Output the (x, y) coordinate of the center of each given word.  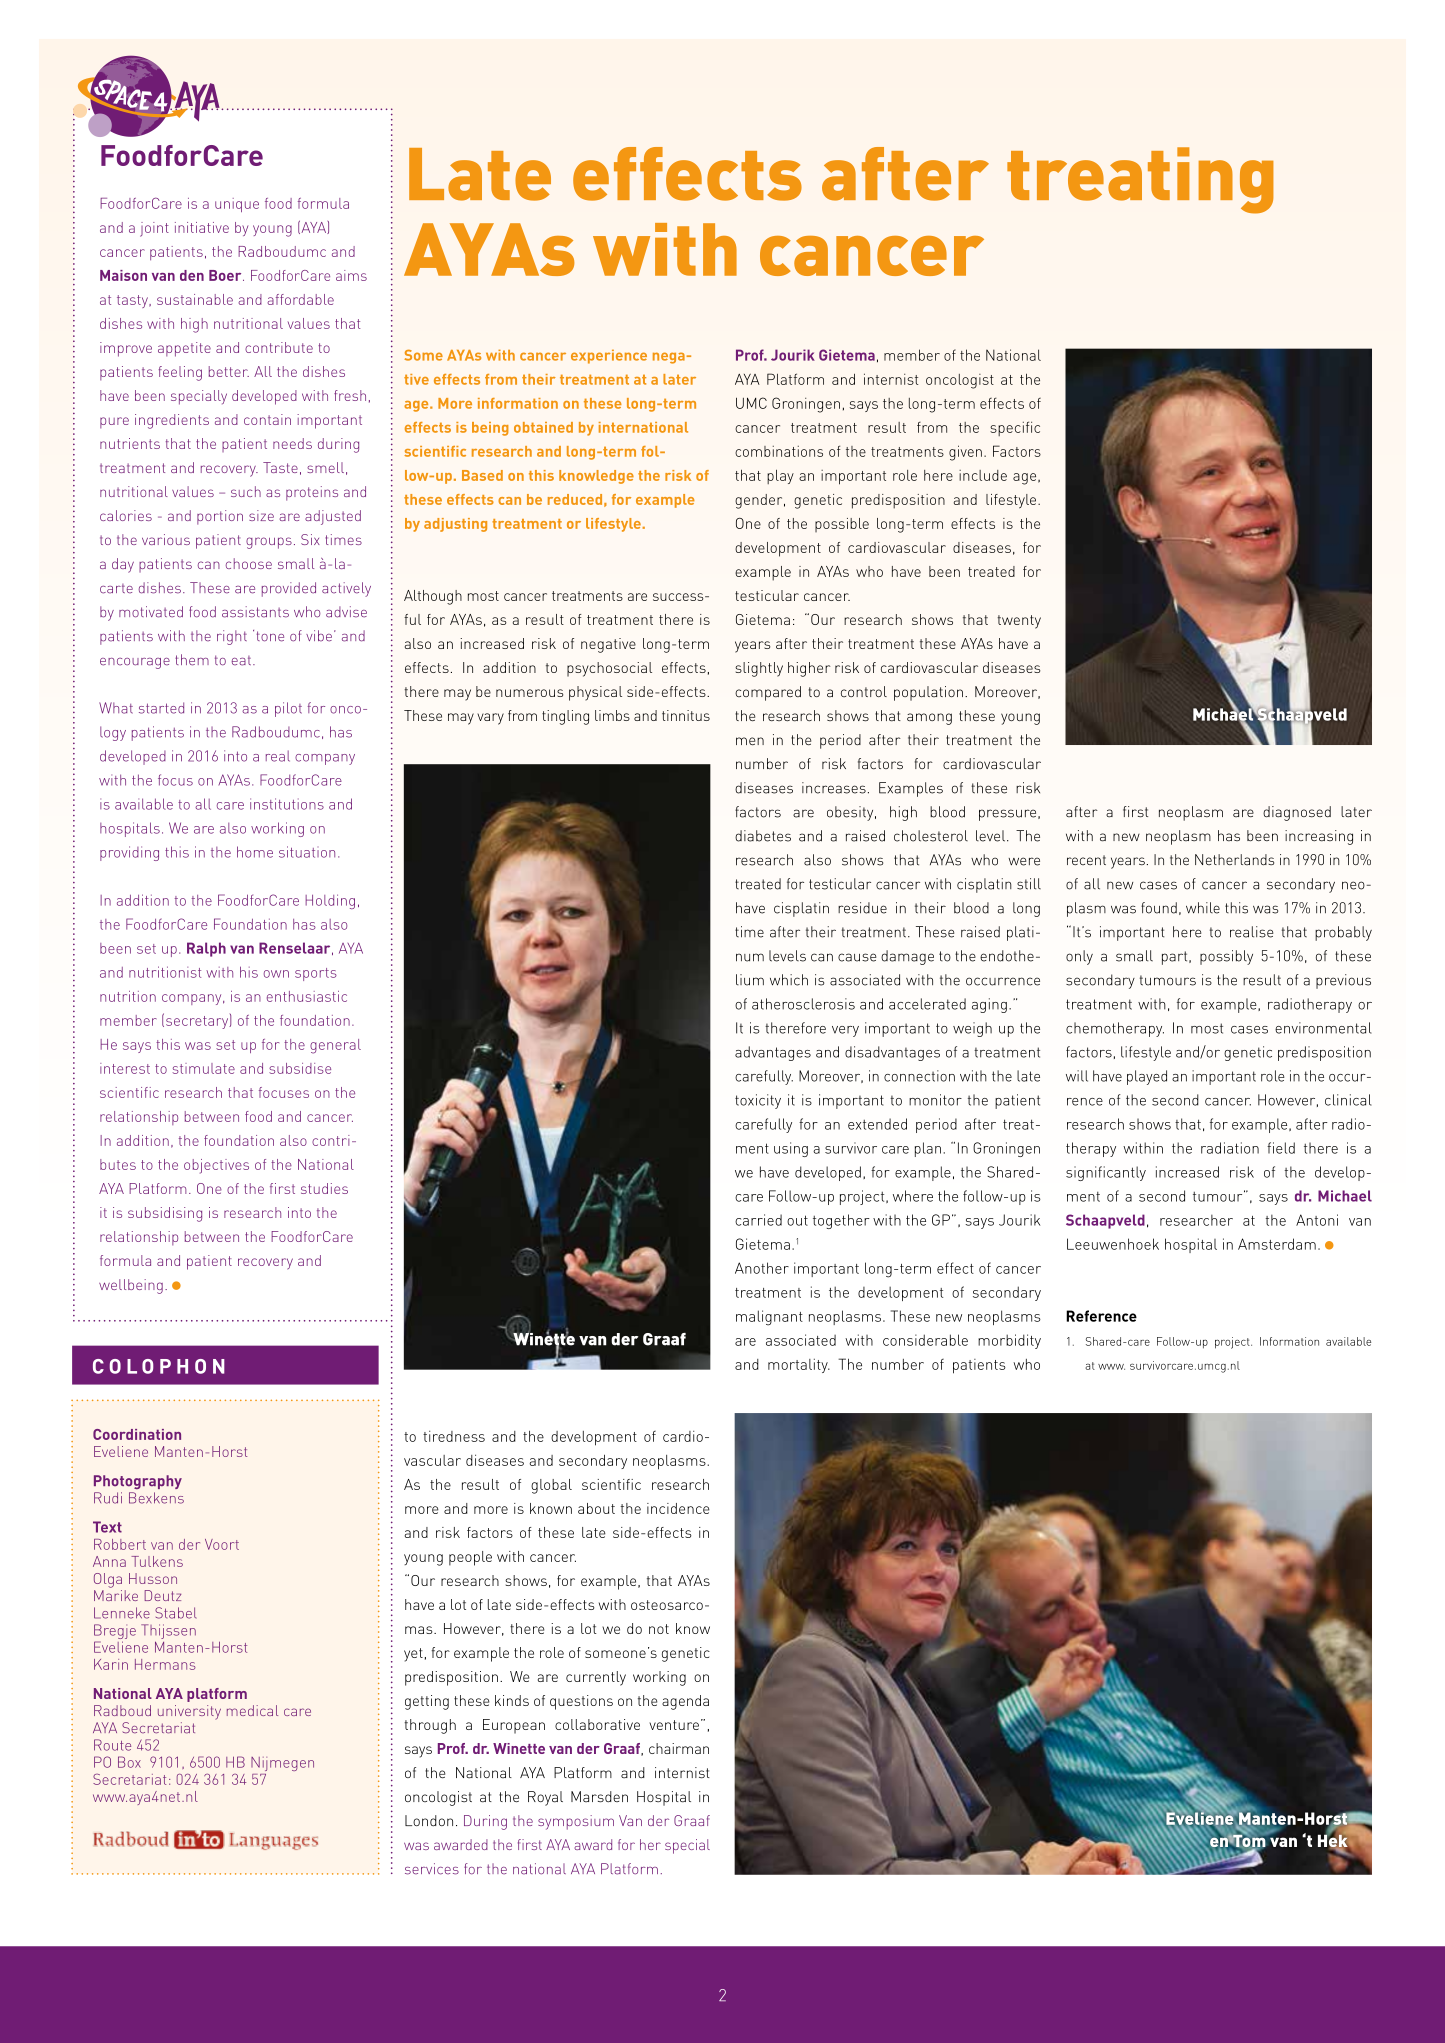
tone (270, 636)
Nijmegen (282, 1764)
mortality (799, 1366)
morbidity (1009, 1341)
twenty (1019, 622)
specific (1015, 428)
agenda (685, 1702)
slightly (759, 669)
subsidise (300, 1068)
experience (609, 357)
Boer (226, 275)
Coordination (137, 1434)
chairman (679, 1748)
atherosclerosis (803, 1004)
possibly (1226, 957)
